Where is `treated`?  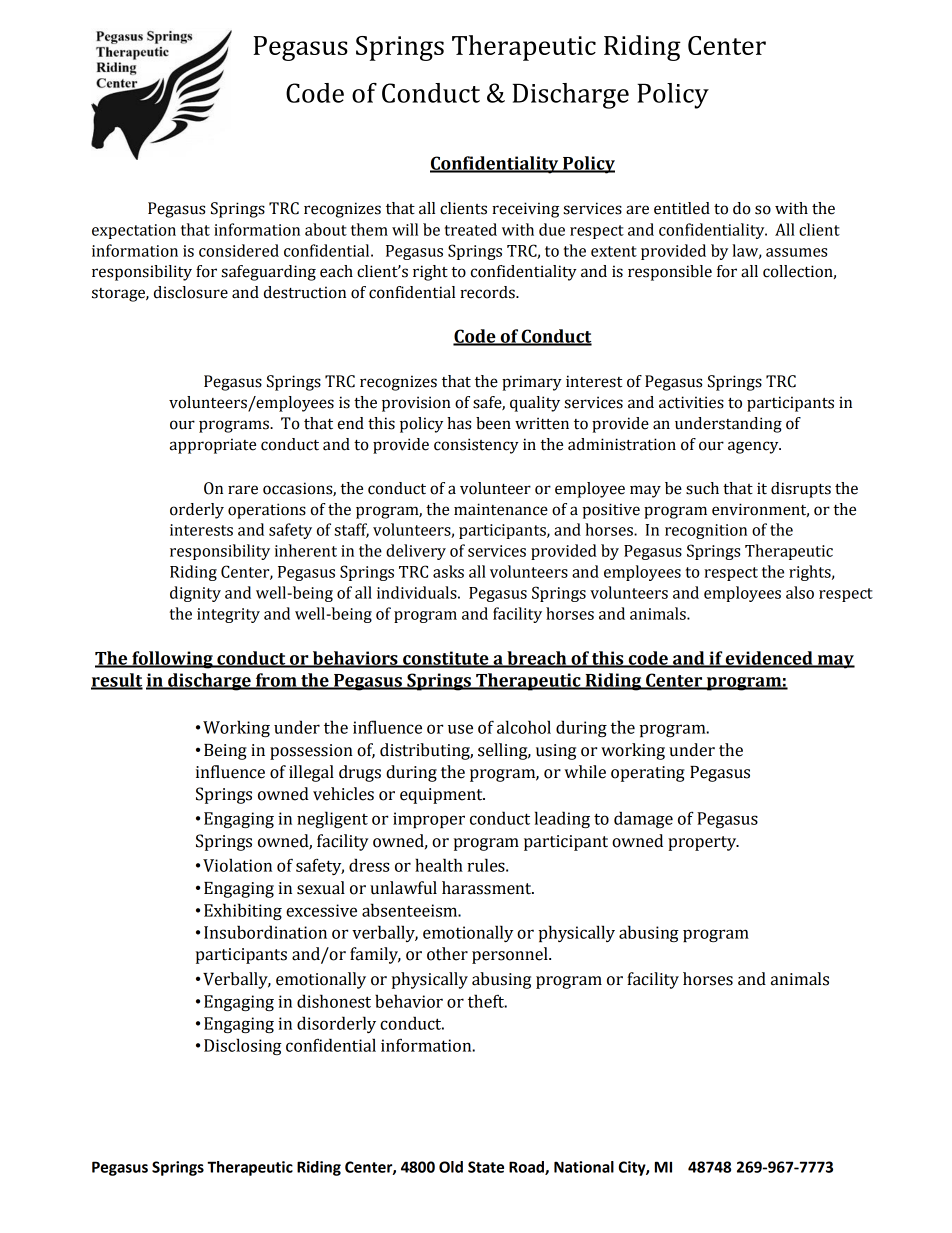
treated is located at coordinates (470, 229).
